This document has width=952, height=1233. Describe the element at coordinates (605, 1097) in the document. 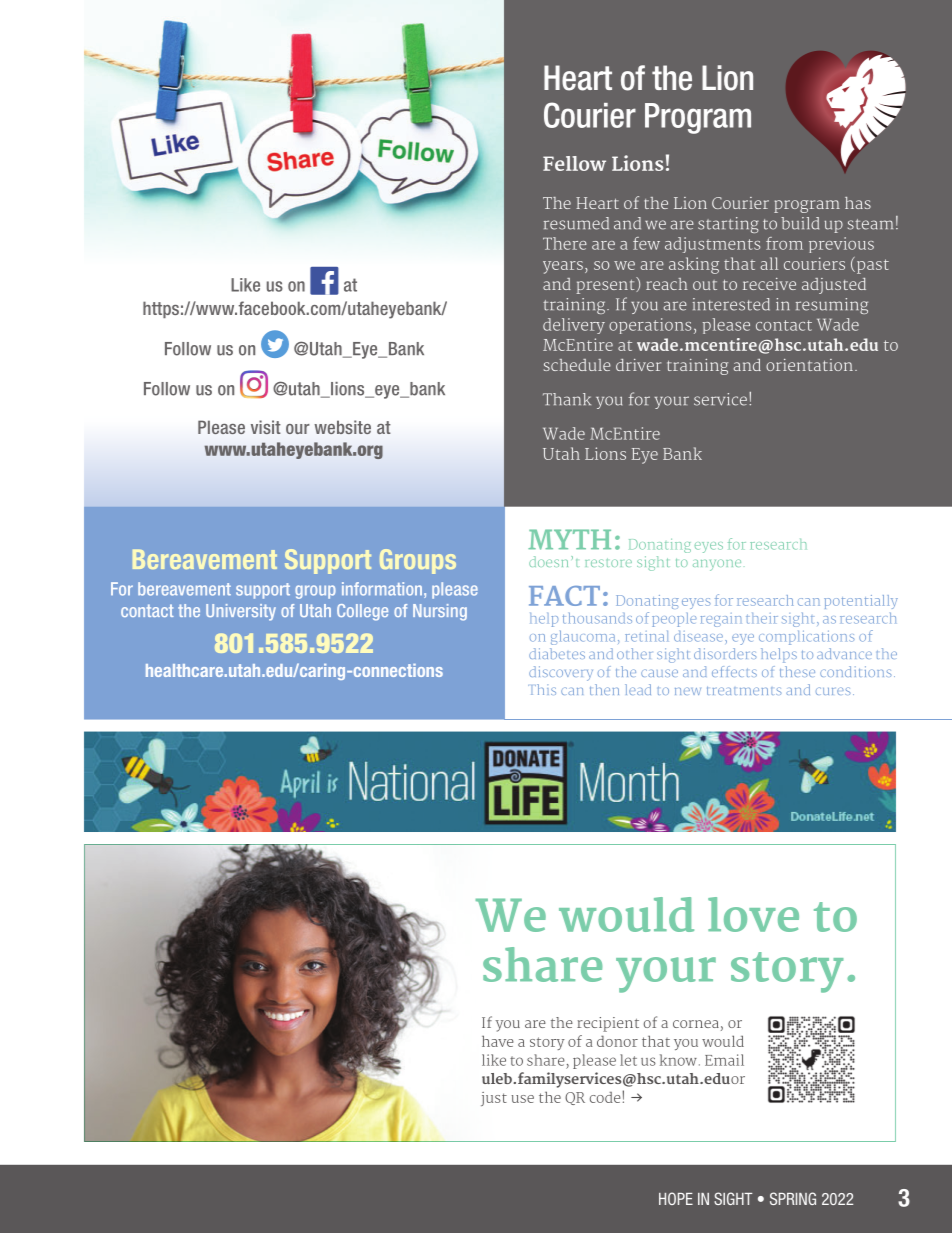

I see `code` at that location.
